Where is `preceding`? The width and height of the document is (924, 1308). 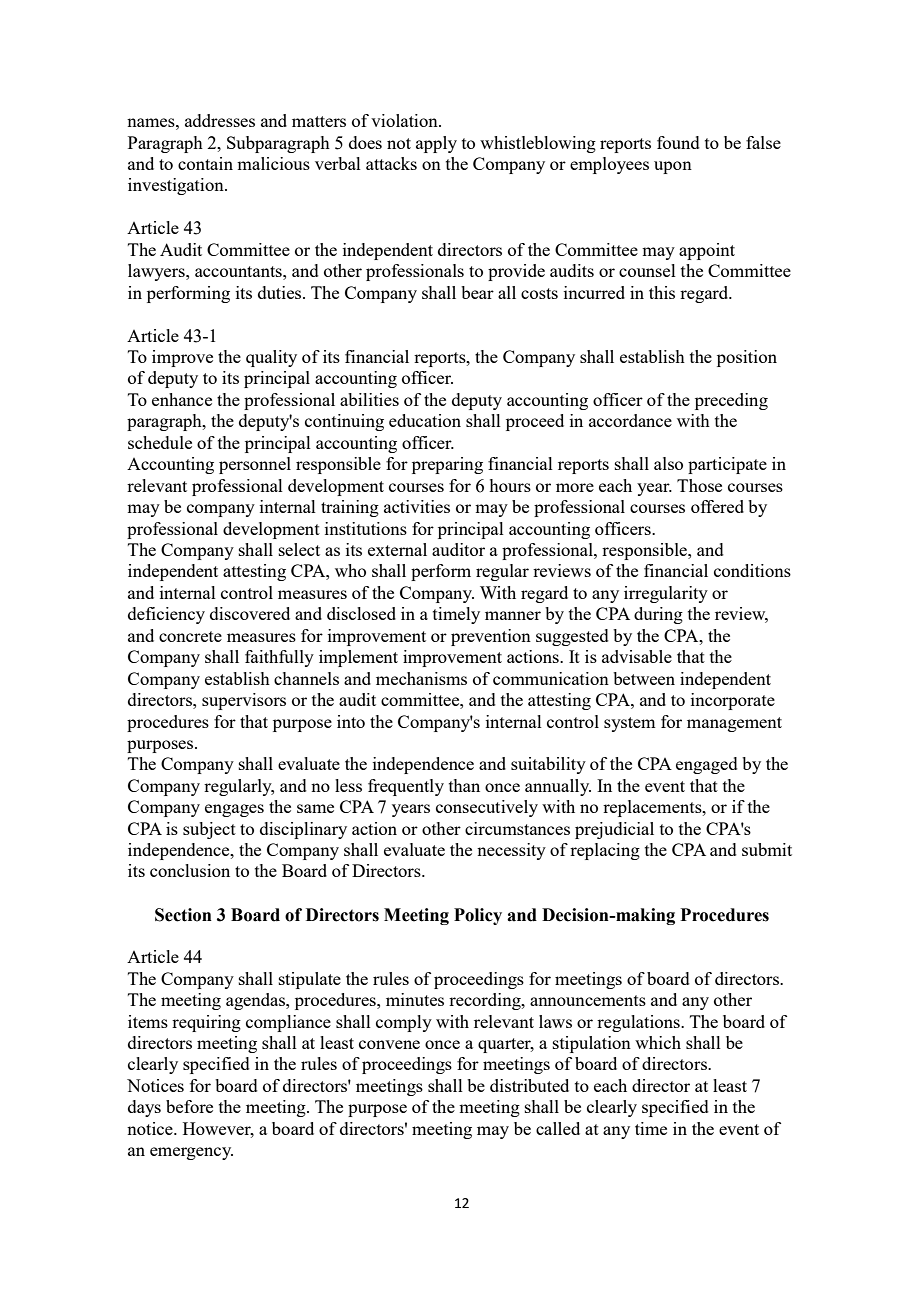
preceding is located at coordinates (731, 401).
